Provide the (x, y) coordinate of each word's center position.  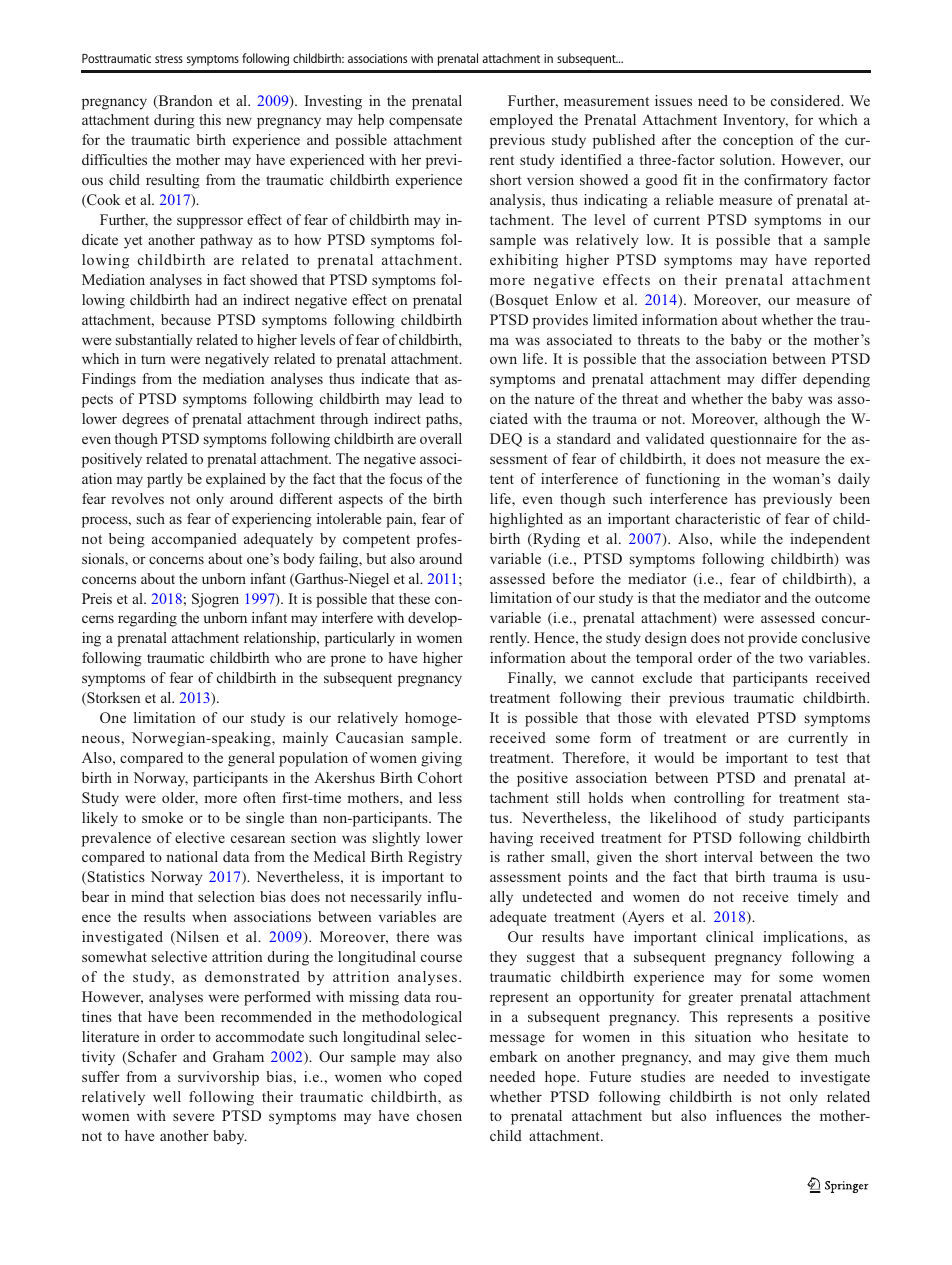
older (180, 798)
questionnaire (753, 440)
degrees (145, 420)
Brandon (184, 102)
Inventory (755, 121)
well (167, 1096)
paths (443, 420)
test (827, 758)
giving (441, 759)
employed (521, 121)
